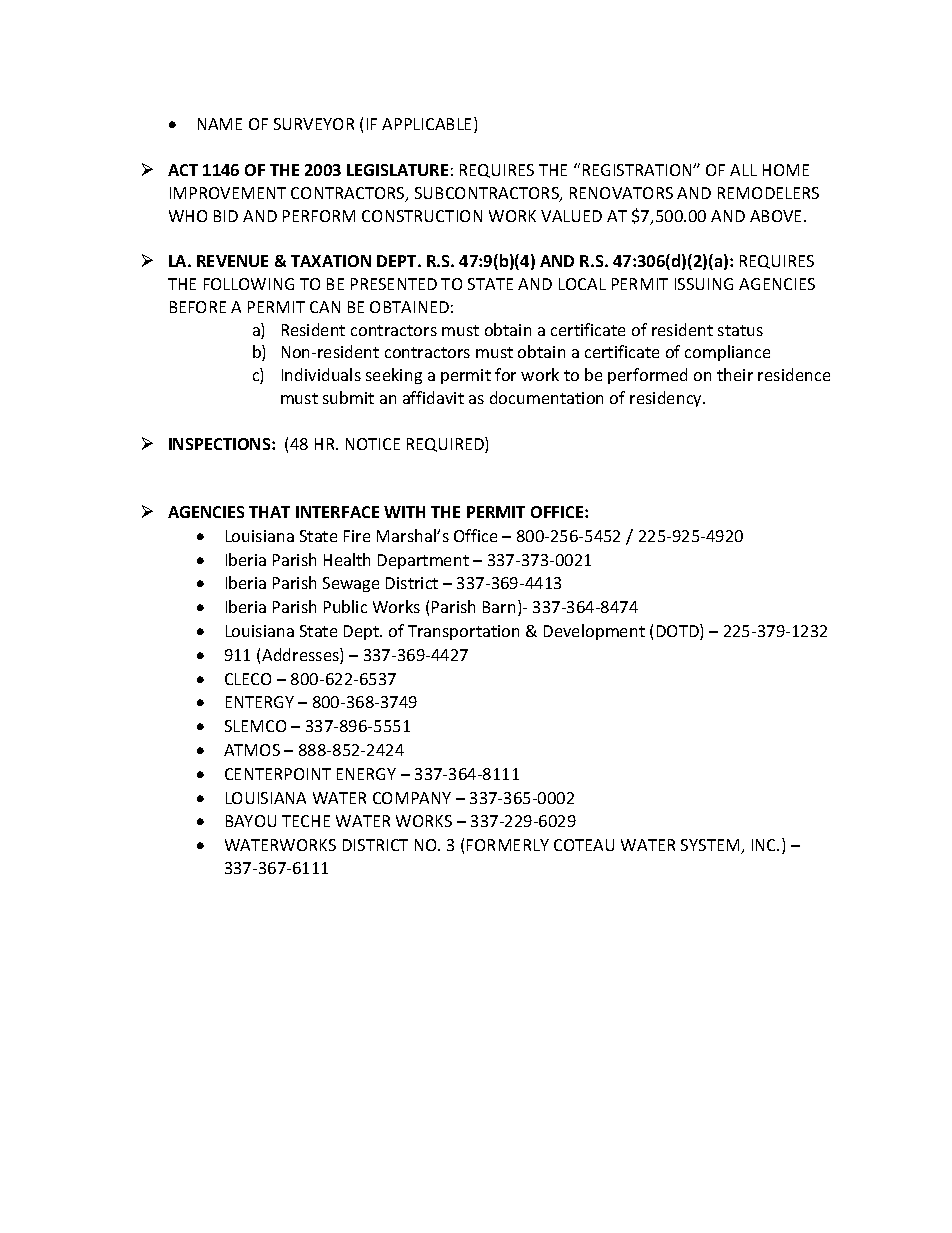 The height and width of the document is (1233, 952). I want to click on SYSTEM, so click(711, 846).
